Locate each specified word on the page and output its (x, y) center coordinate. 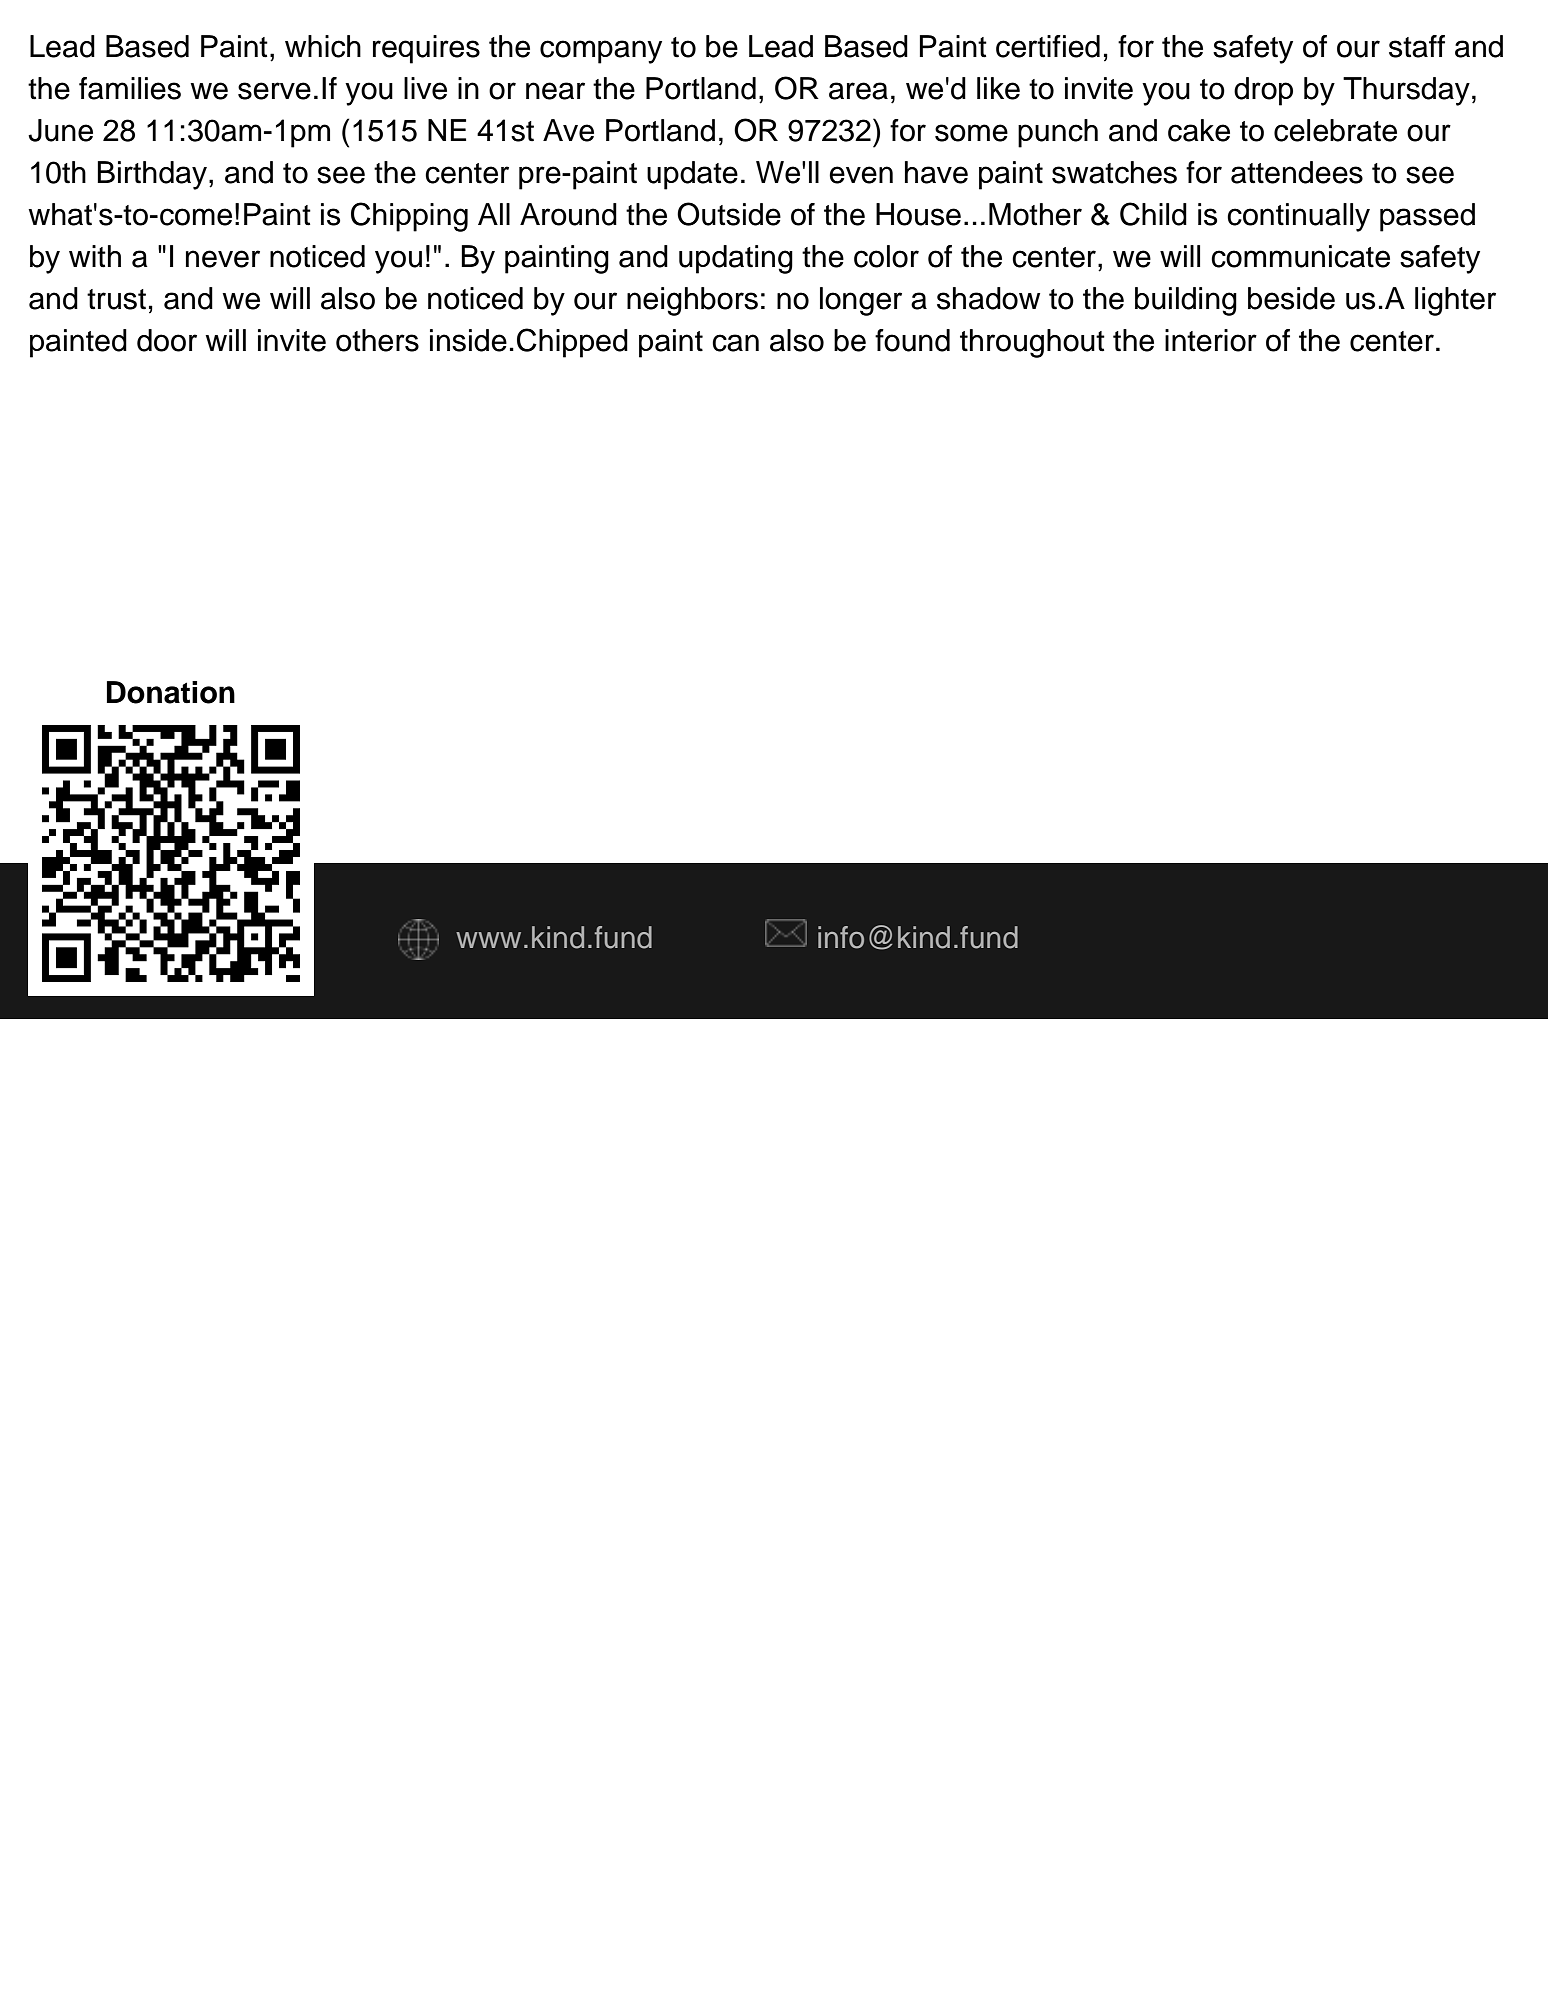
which (323, 46)
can (735, 343)
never (223, 259)
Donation (171, 692)
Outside (729, 214)
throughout (1032, 343)
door (167, 340)
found (912, 340)
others (377, 340)
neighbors (692, 301)
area (858, 91)
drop (1263, 91)
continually (1298, 217)
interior (1211, 340)
